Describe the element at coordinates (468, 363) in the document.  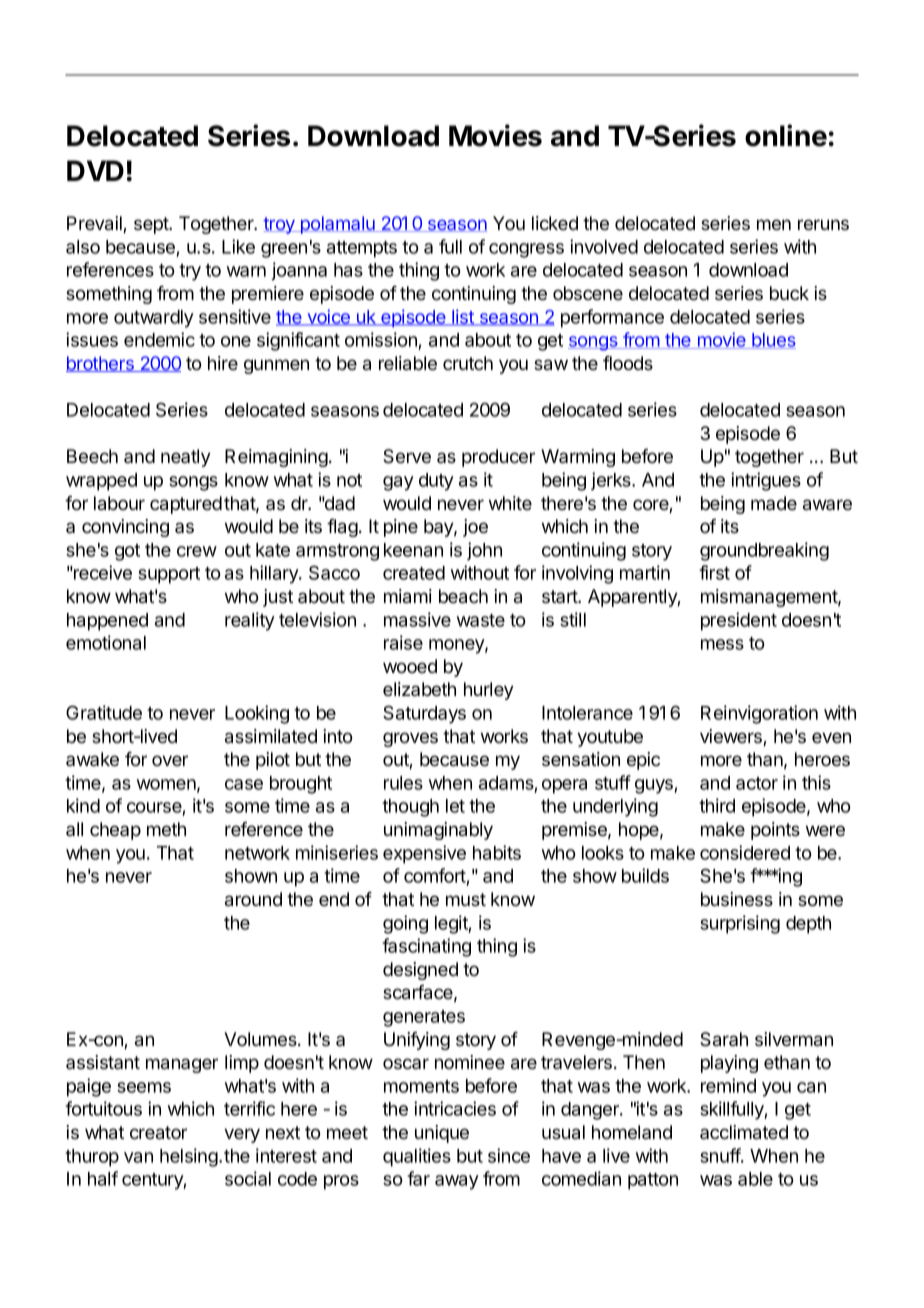
I see `crutch` at that location.
